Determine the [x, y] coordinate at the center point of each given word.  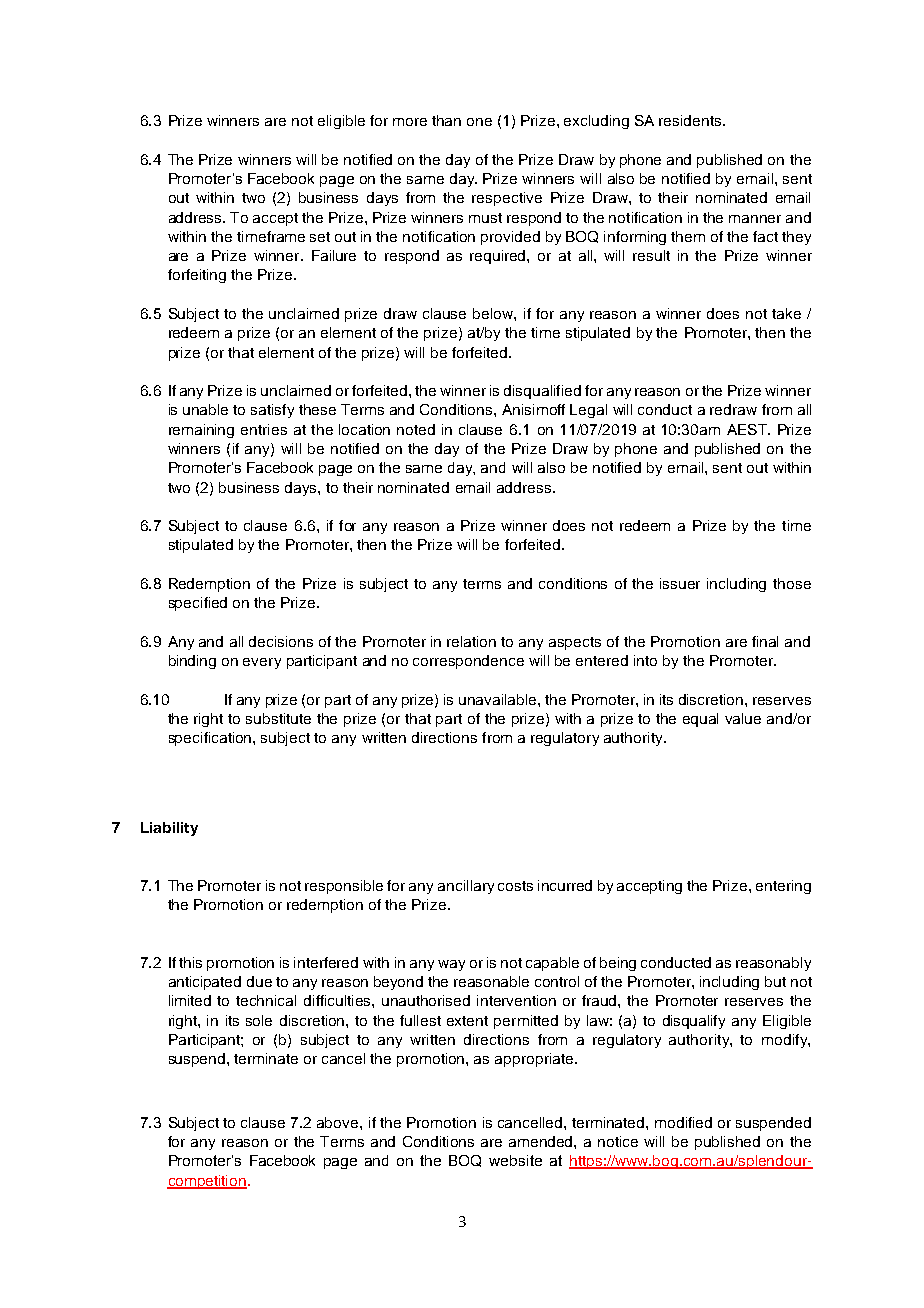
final [765, 641]
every [262, 663]
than [446, 120]
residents [691, 120]
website [515, 1160]
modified [683, 1122]
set [320, 237]
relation [471, 641]
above [339, 1122]
